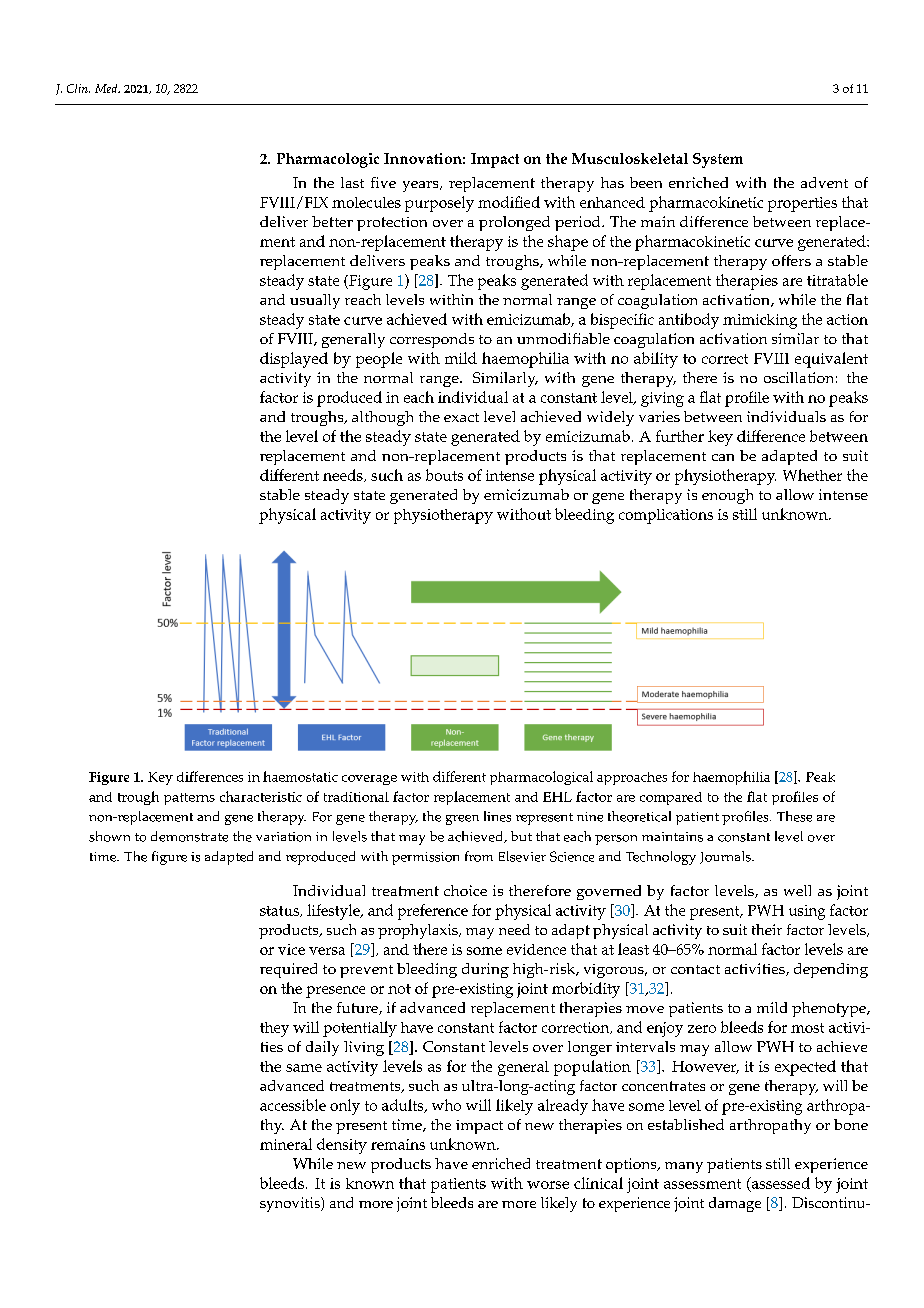 This document has height=1308, width=924. What do you see at coordinates (291, 1204) in the document?
I see `synovitis` at bounding box center [291, 1204].
